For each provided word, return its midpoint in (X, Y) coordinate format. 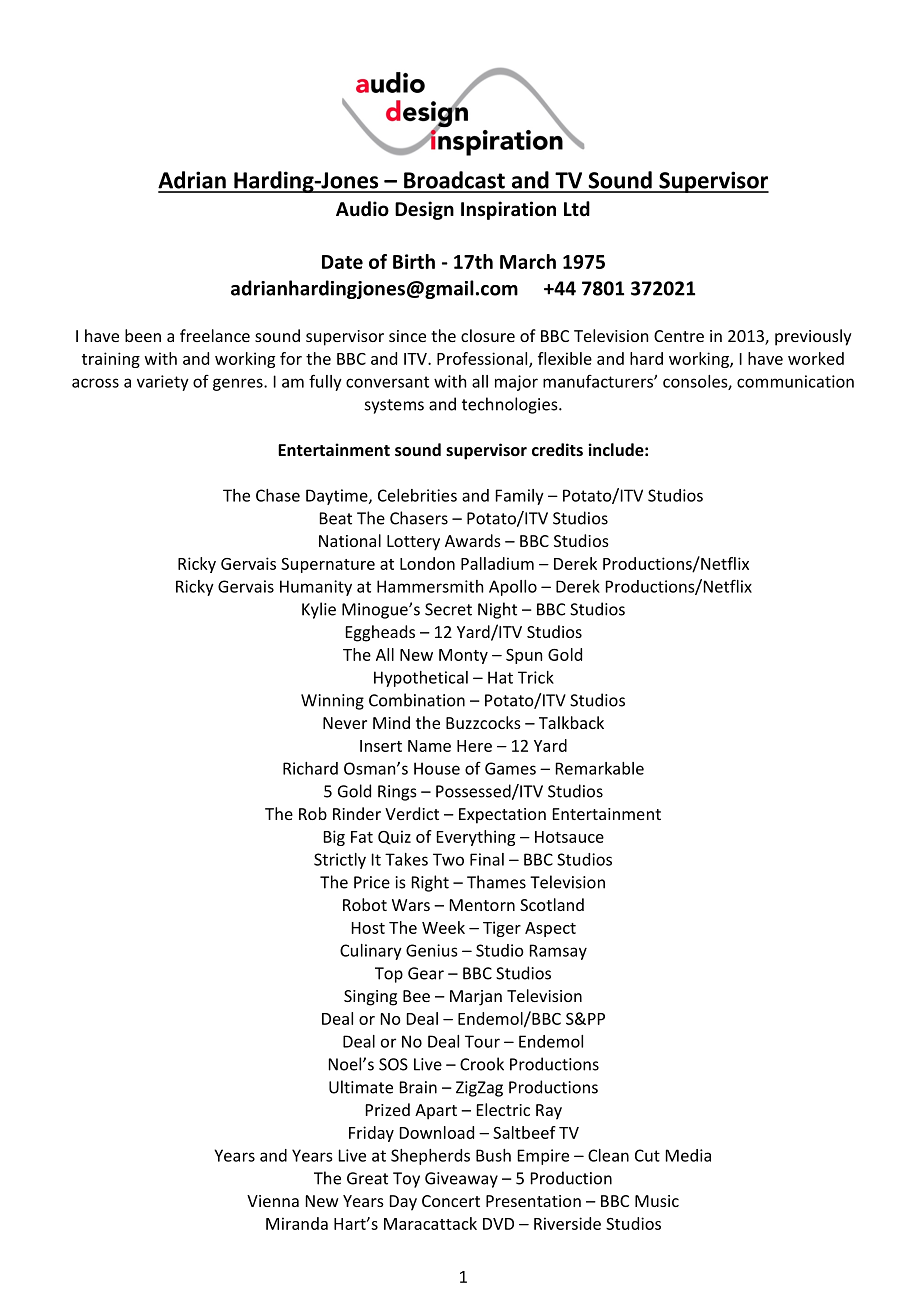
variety (163, 383)
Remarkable (600, 768)
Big (334, 838)
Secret (448, 609)
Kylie (319, 610)
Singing (370, 998)
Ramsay (558, 952)
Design (424, 210)
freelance (215, 335)
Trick (536, 677)
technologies (511, 405)
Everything (476, 838)
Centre (679, 336)
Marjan (476, 998)
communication (795, 381)
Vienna (273, 1201)
